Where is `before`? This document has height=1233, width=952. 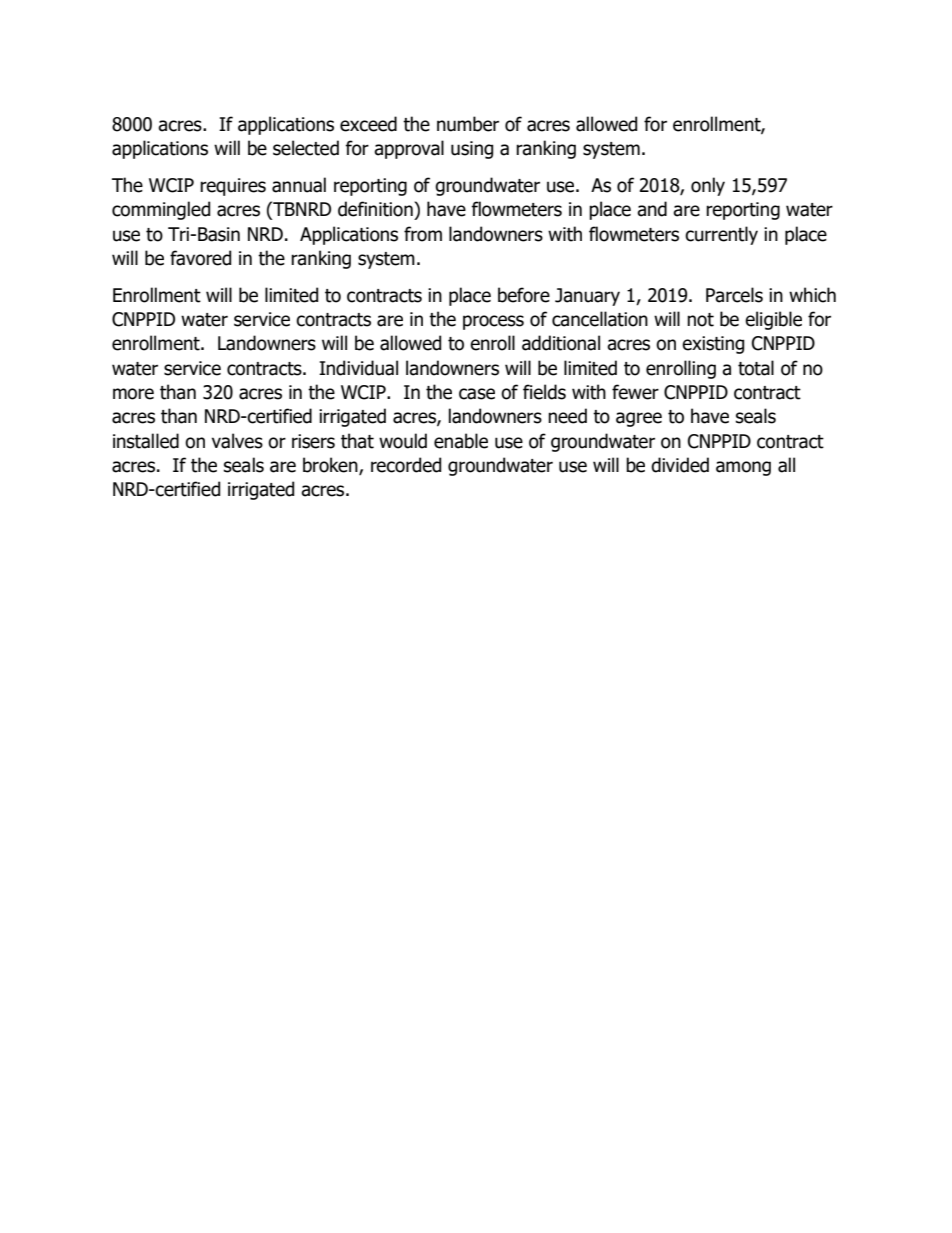
before is located at coordinates (524, 295).
